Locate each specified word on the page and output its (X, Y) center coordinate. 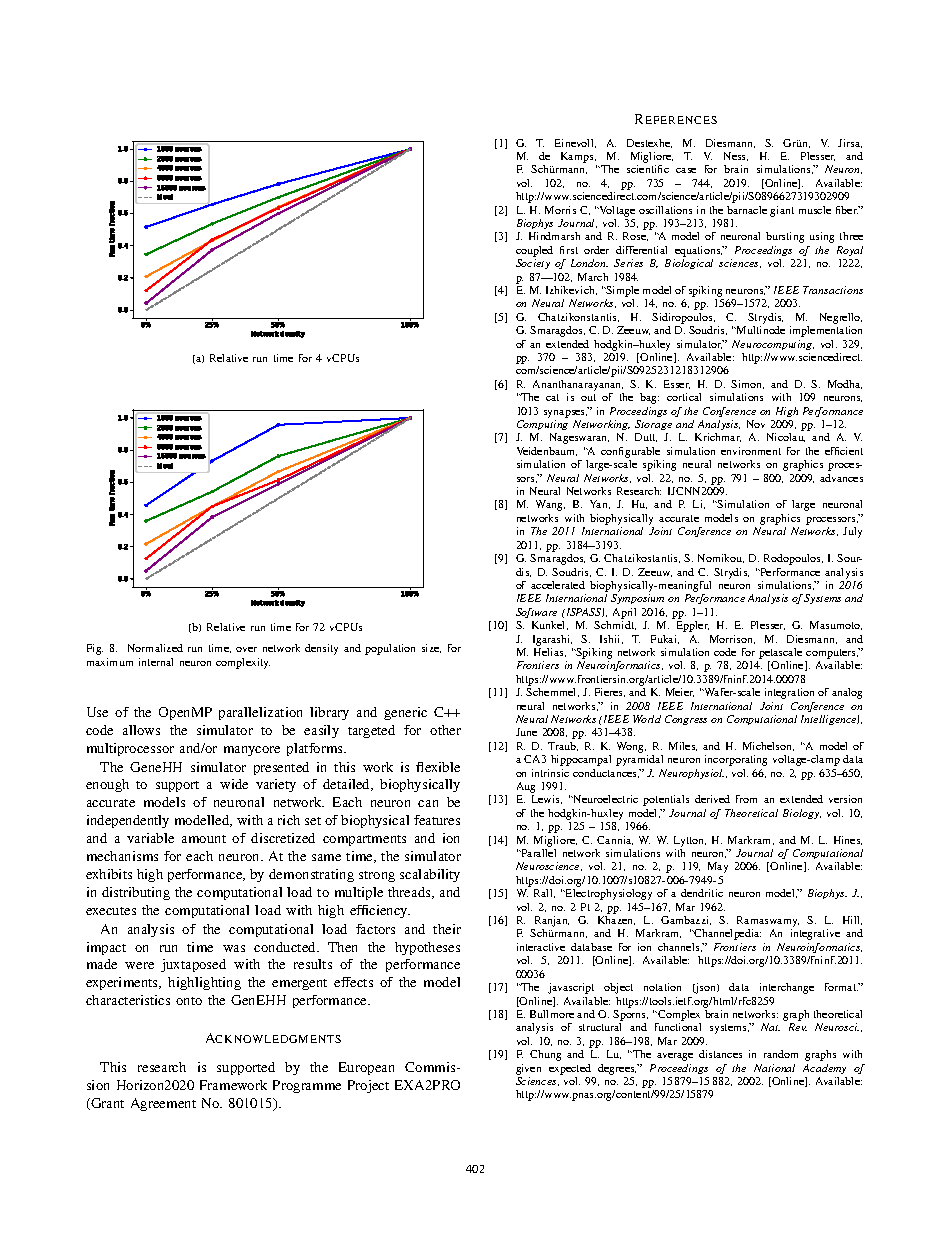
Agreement (163, 1104)
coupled (534, 251)
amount (204, 839)
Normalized (155, 648)
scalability (430, 875)
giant (782, 211)
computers (832, 654)
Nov (756, 424)
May (718, 867)
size (431, 648)
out (588, 397)
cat (552, 397)
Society (533, 264)
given (528, 1069)
